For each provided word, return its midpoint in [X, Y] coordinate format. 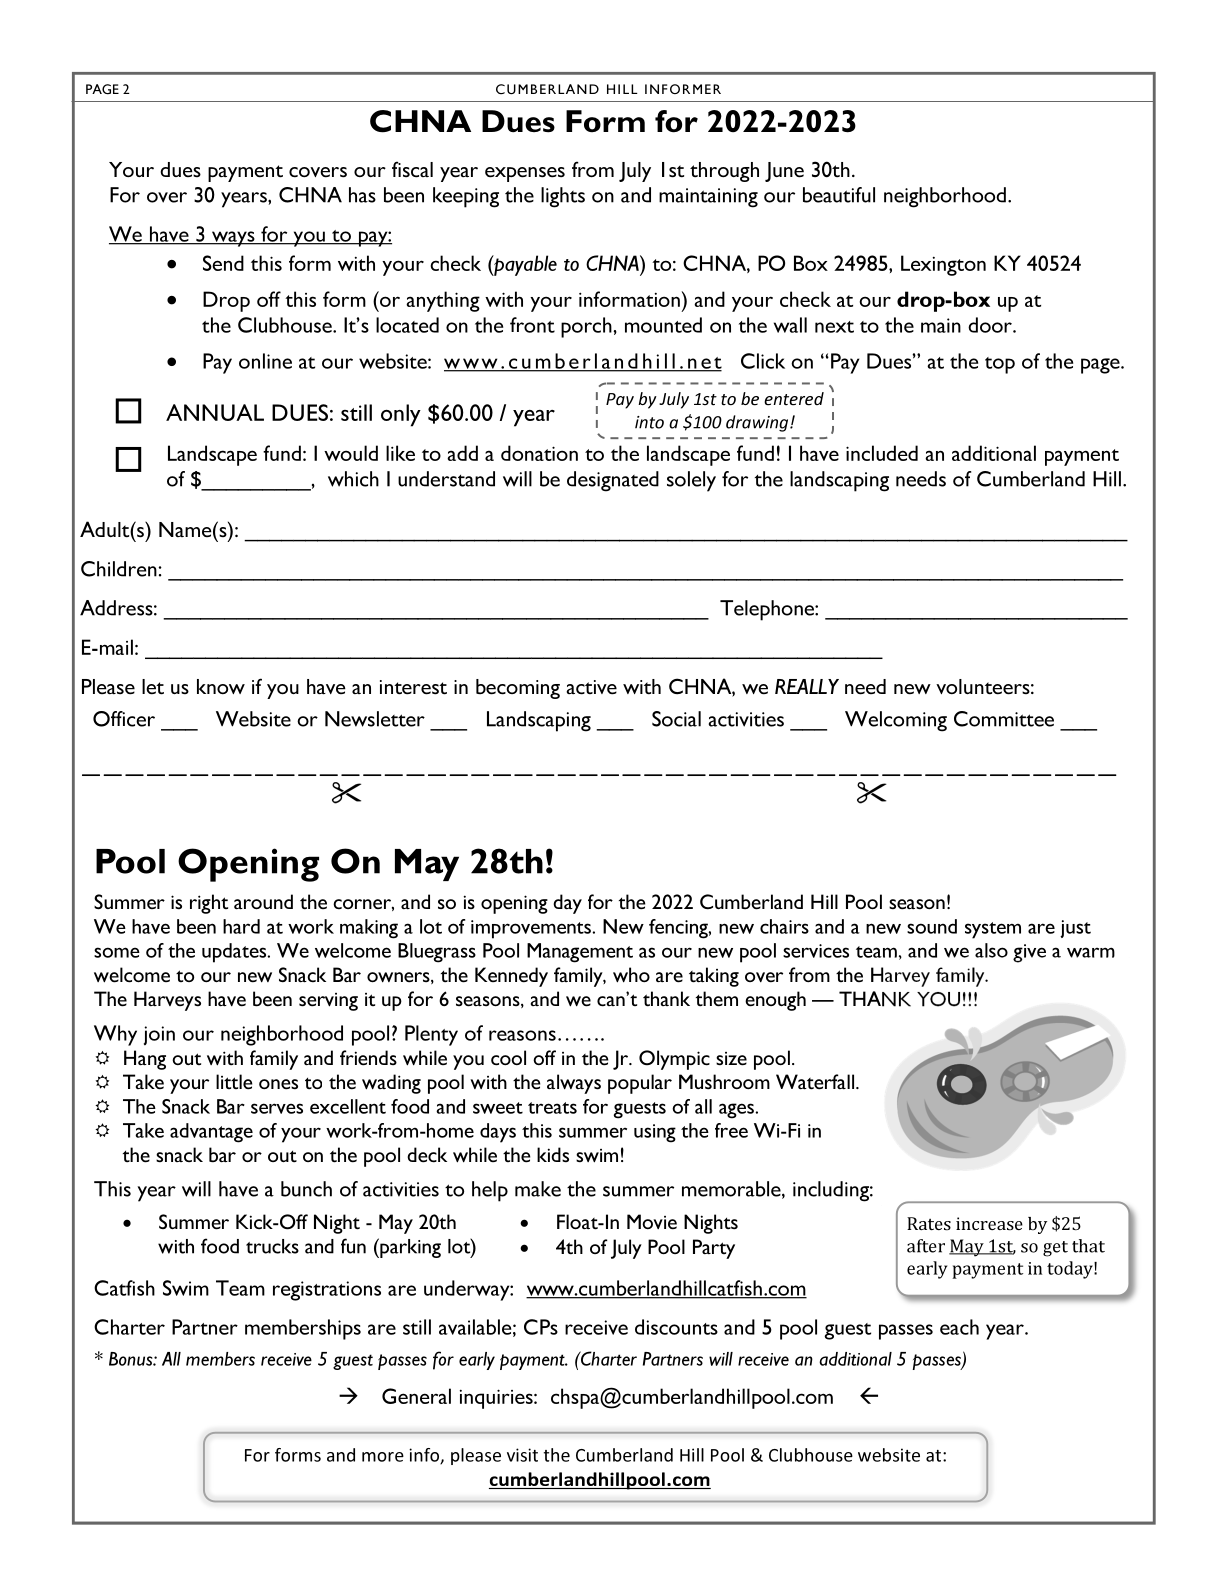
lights [563, 197]
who [631, 975]
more [383, 1457]
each [959, 1327]
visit [522, 1455]
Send [223, 263]
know [221, 686]
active [591, 687]
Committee [1004, 719]
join [159, 1035]
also [991, 950]
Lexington [943, 265]
